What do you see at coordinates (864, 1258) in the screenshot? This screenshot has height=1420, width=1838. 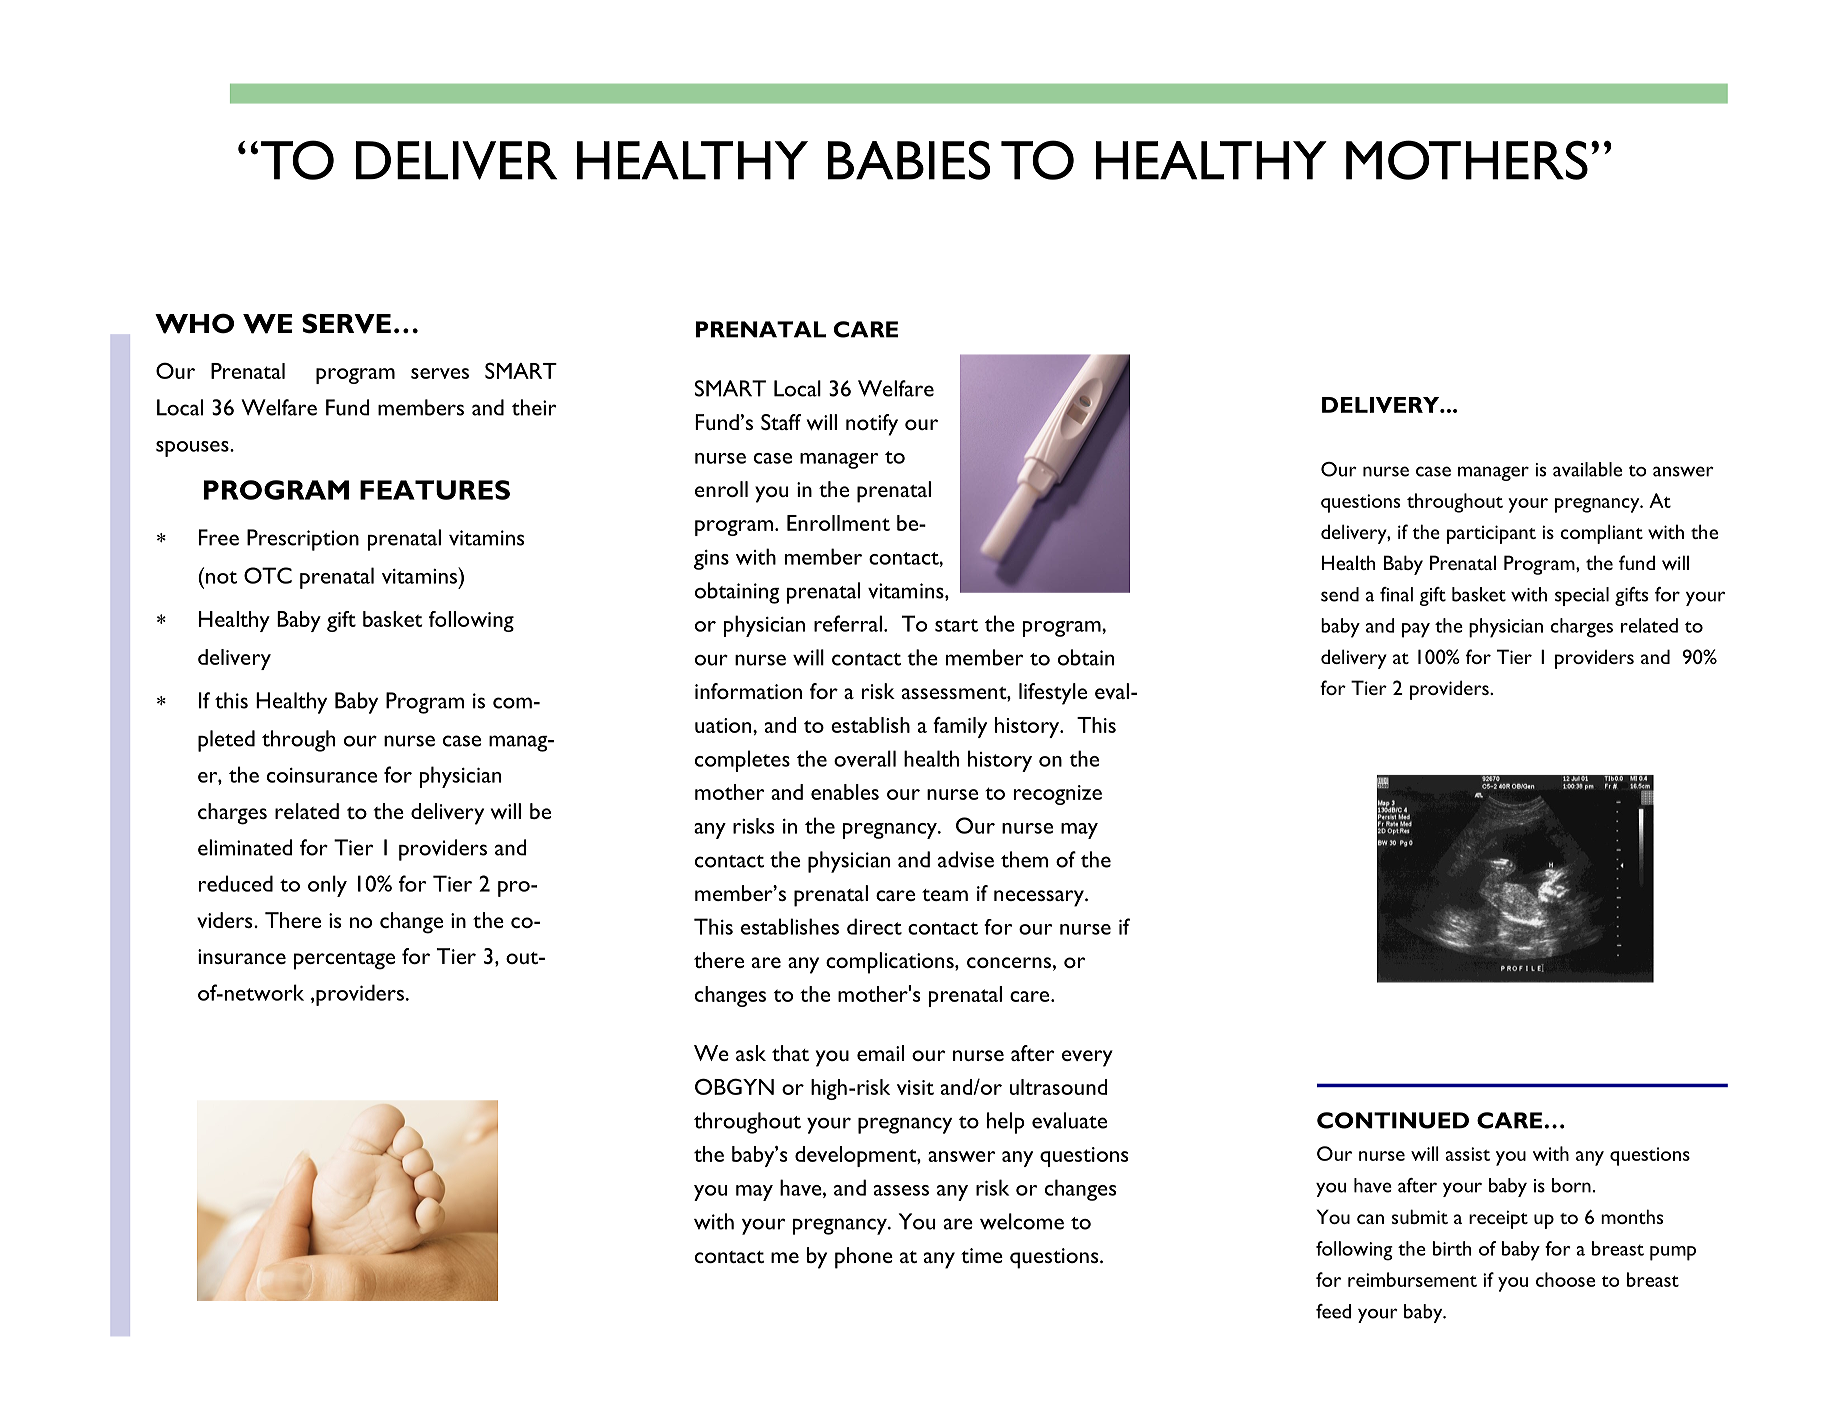 I see `phone` at bounding box center [864, 1258].
